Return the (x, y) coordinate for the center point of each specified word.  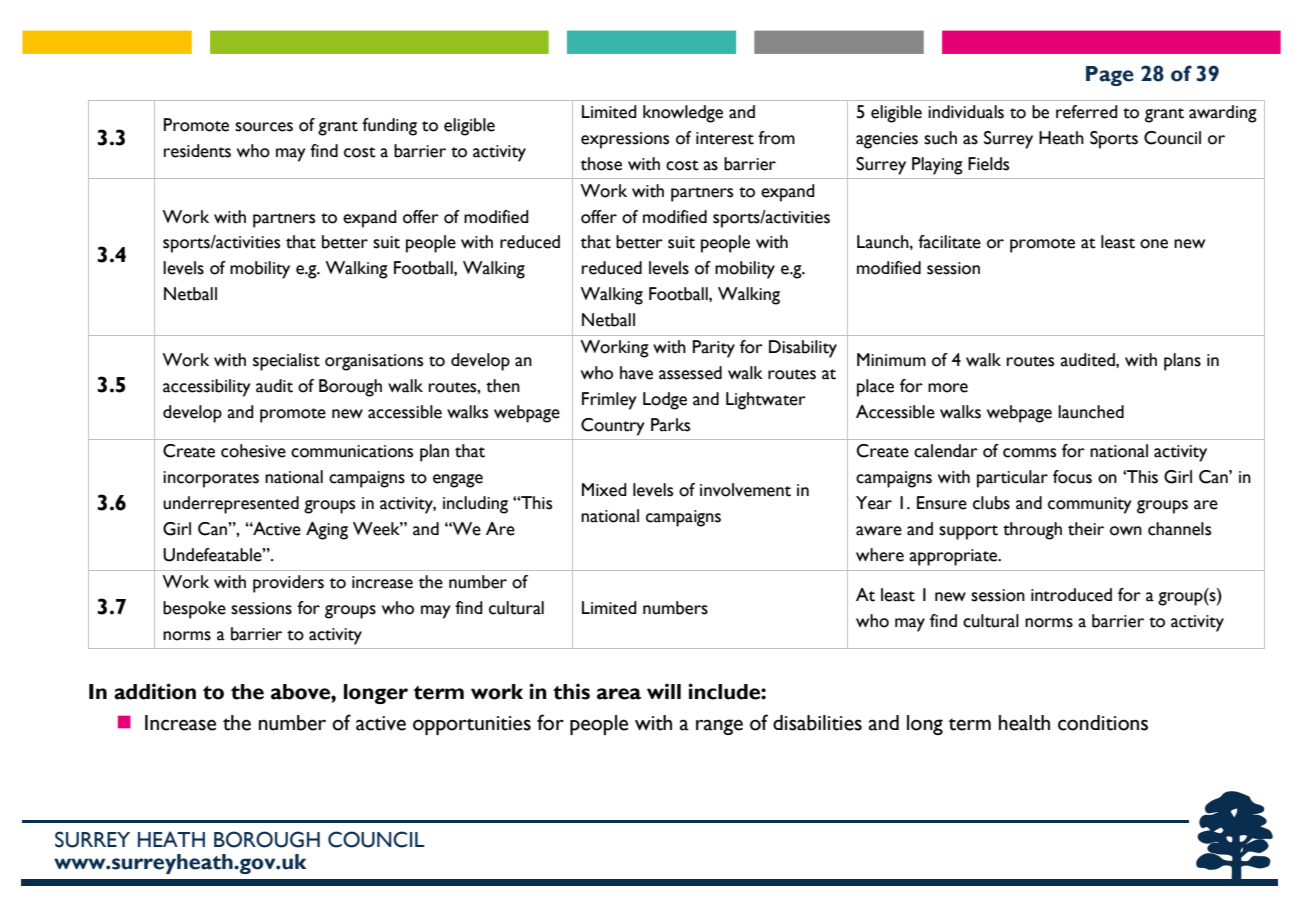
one (1154, 244)
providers (288, 584)
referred (1087, 112)
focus (1072, 477)
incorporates (211, 479)
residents (197, 151)
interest (725, 138)
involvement (745, 490)
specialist (286, 362)
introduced (1071, 595)
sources (264, 127)
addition (155, 691)
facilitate (949, 242)
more (948, 388)
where (880, 555)
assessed (690, 373)
